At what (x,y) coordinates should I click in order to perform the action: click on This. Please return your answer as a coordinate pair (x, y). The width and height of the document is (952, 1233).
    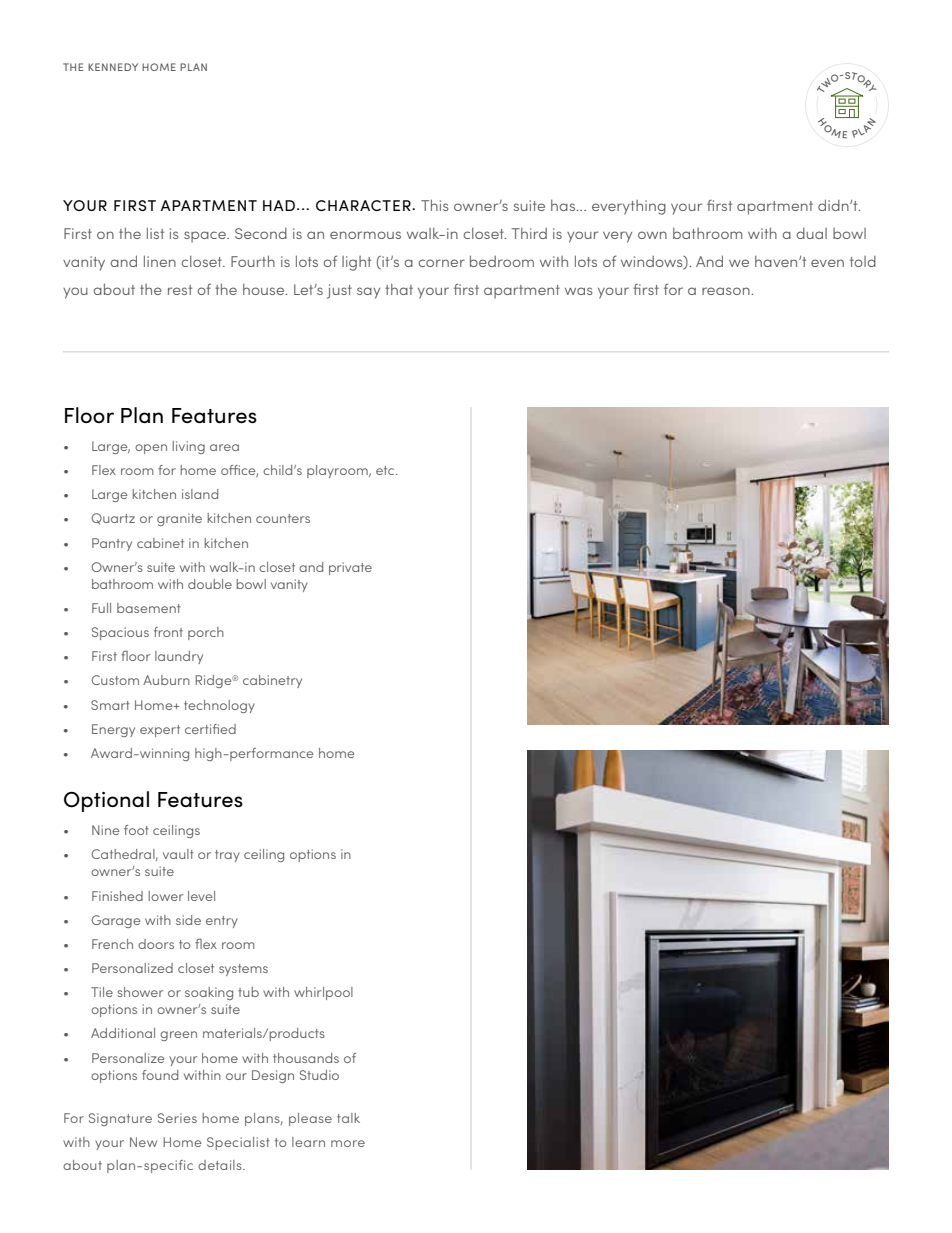
    Looking at the image, I should click on (435, 205).
